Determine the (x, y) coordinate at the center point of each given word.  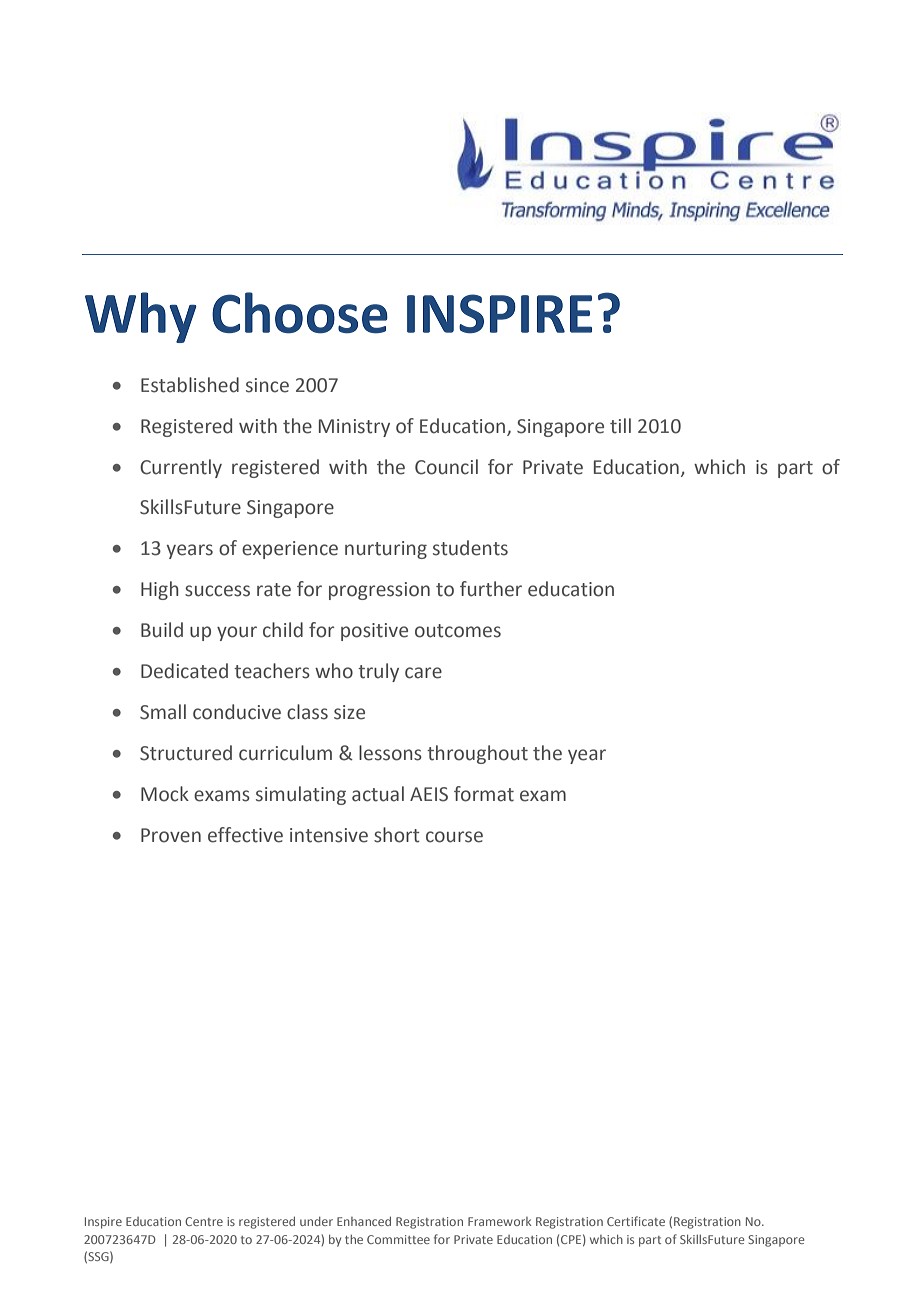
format (484, 794)
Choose (300, 313)
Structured (186, 753)
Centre (204, 1221)
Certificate (636, 1221)
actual (378, 794)
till (620, 426)
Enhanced (364, 1221)
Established (190, 385)
